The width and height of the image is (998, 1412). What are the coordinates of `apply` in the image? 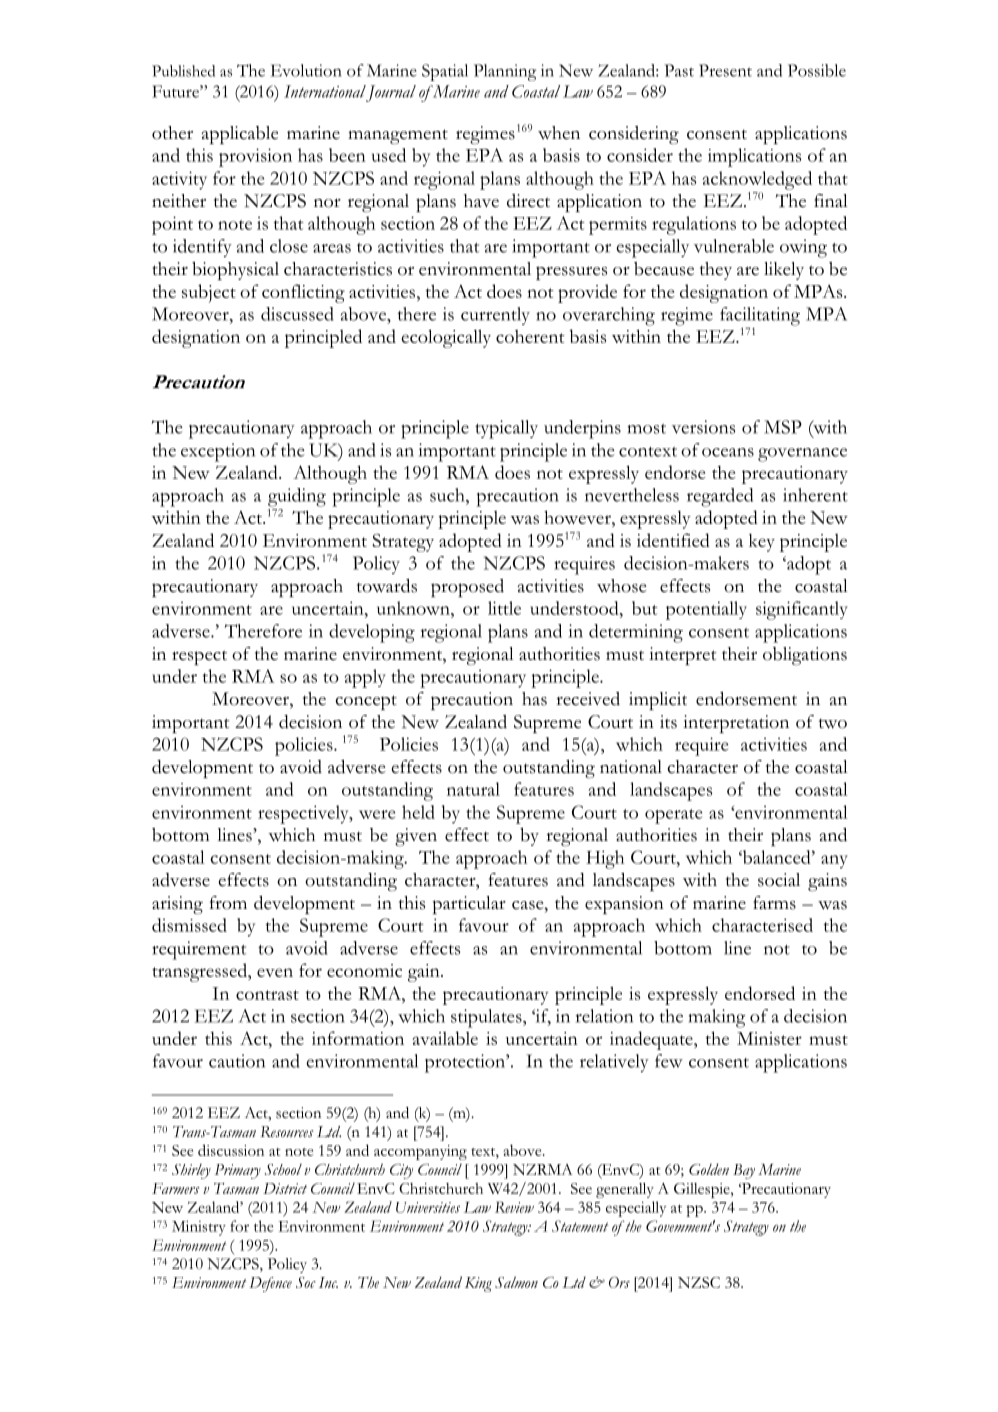 It's located at (365, 678).
